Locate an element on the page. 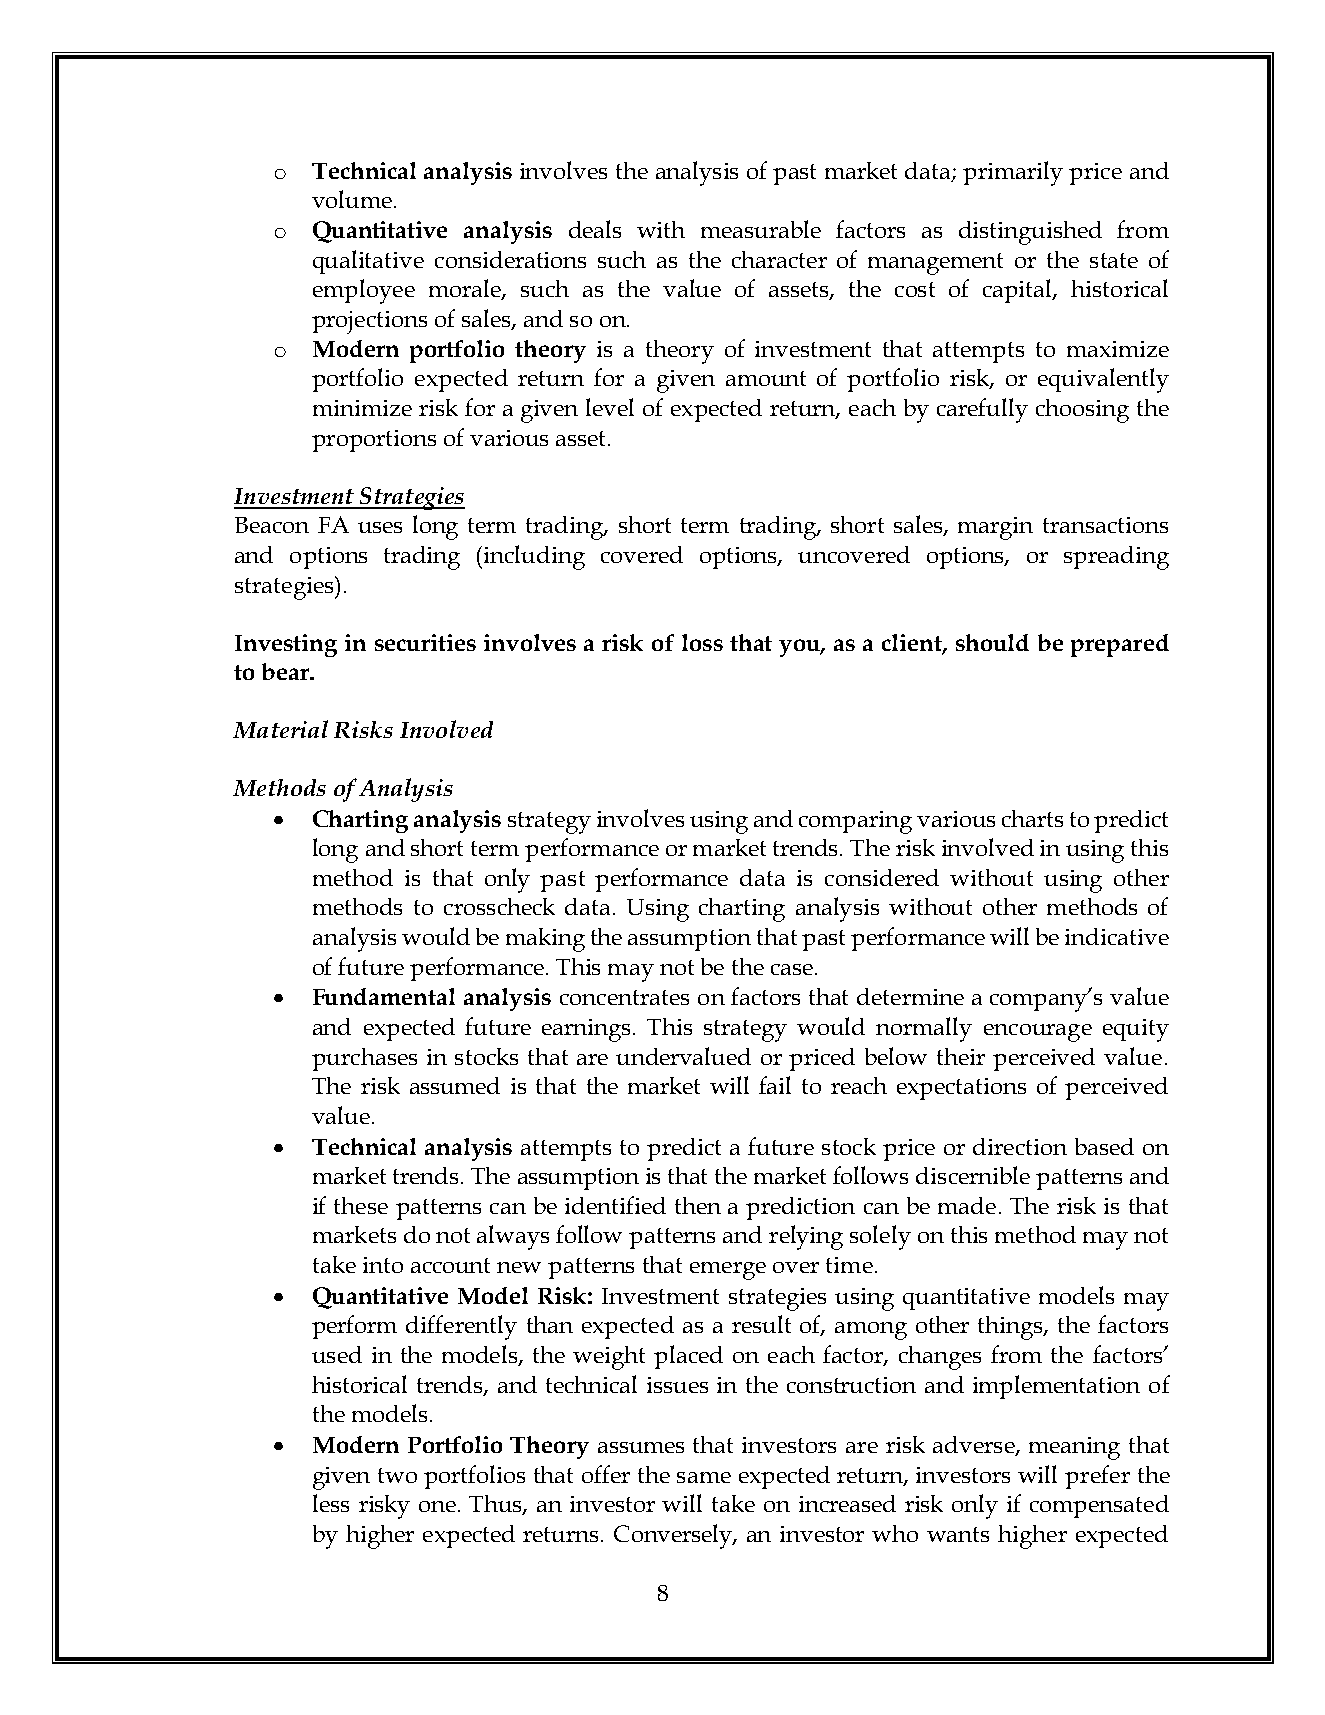 The image size is (1325, 1715). should is located at coordinates (992, 642).
